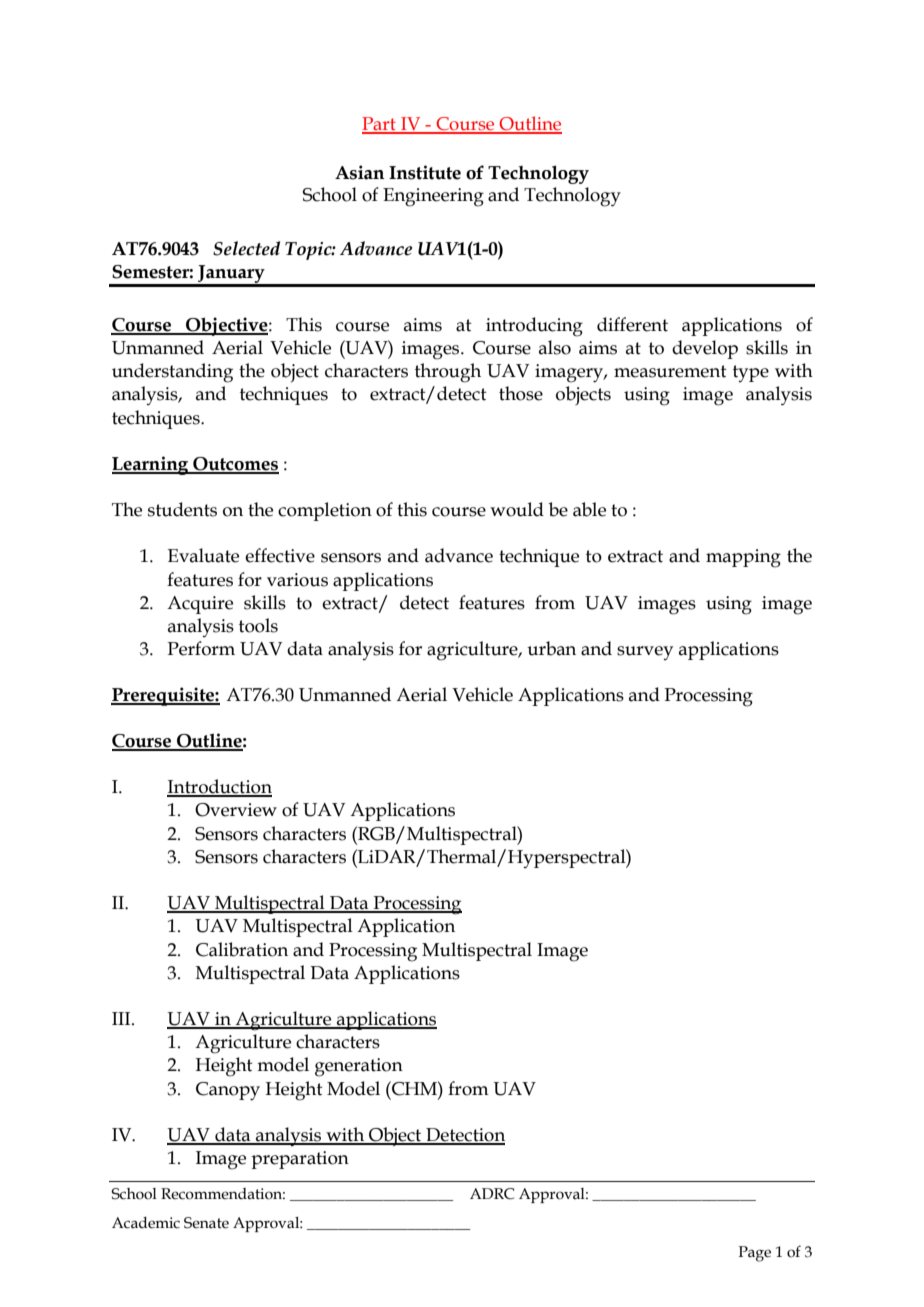 The height and width of the screenshot is (1307, 924). I want to click on would, so click(517, 509).
